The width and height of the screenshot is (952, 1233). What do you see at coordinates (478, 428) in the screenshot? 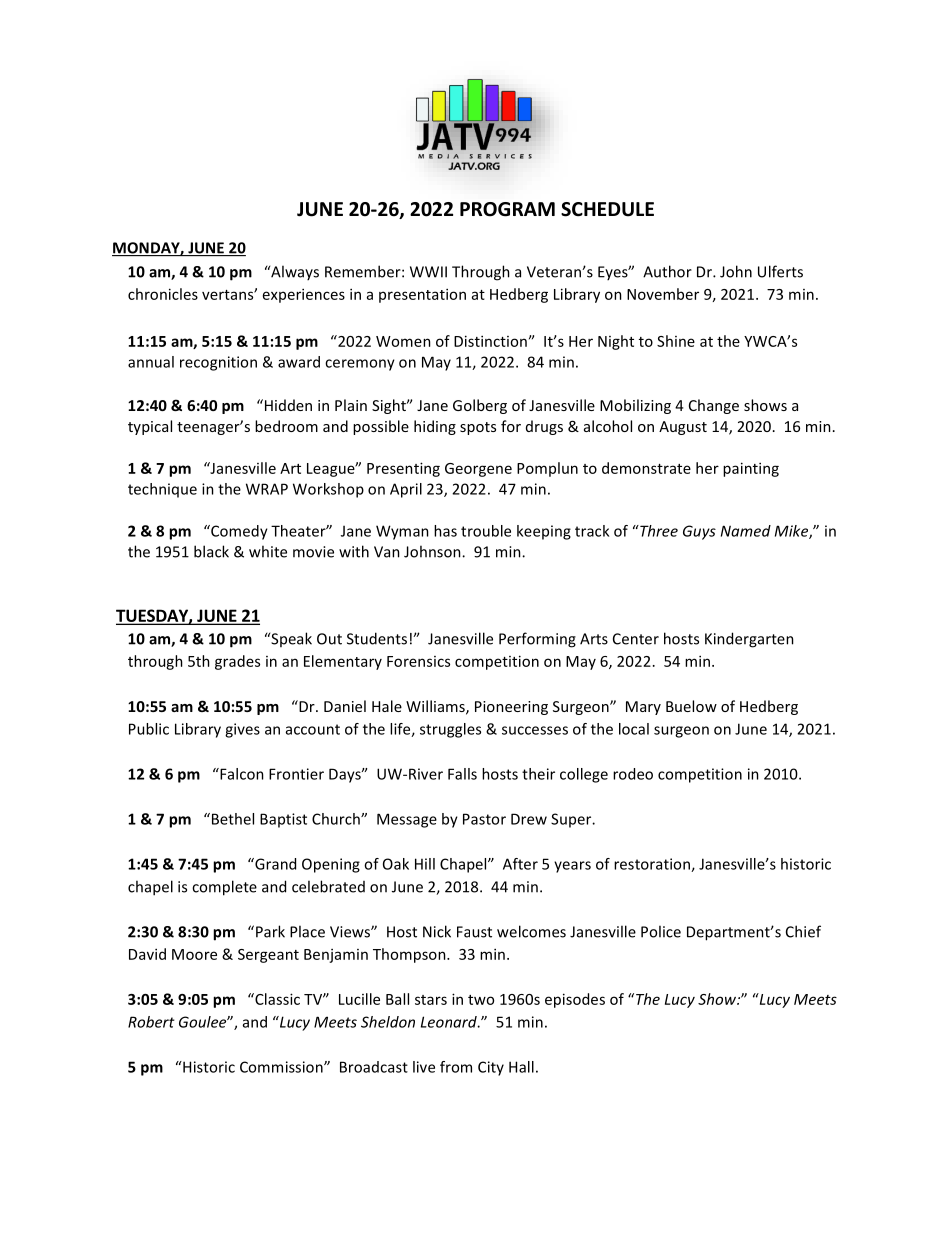
I see `spots` at bounding box center [478, 428].
